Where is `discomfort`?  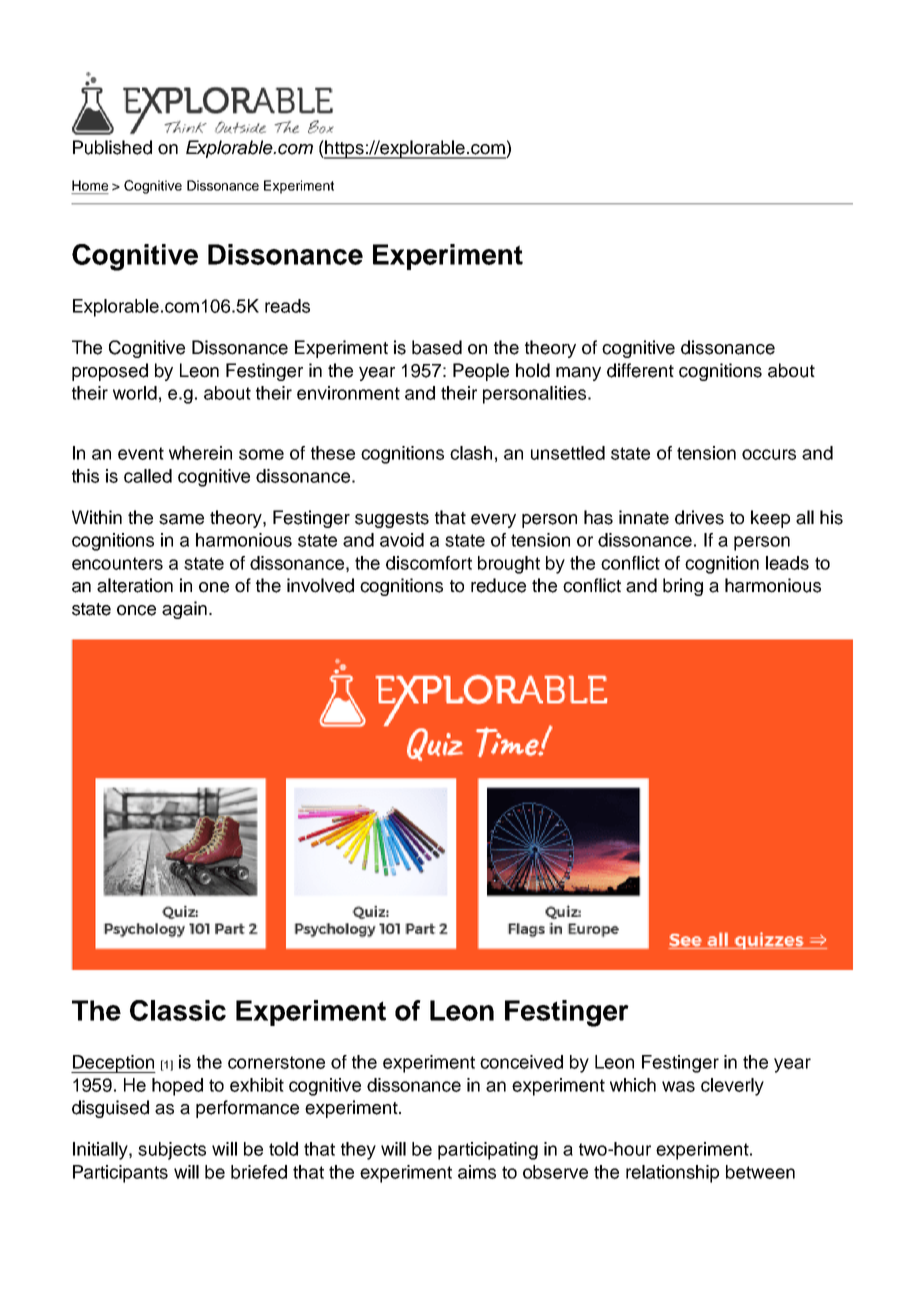
discomfort is located at coordinates (429, 563).
